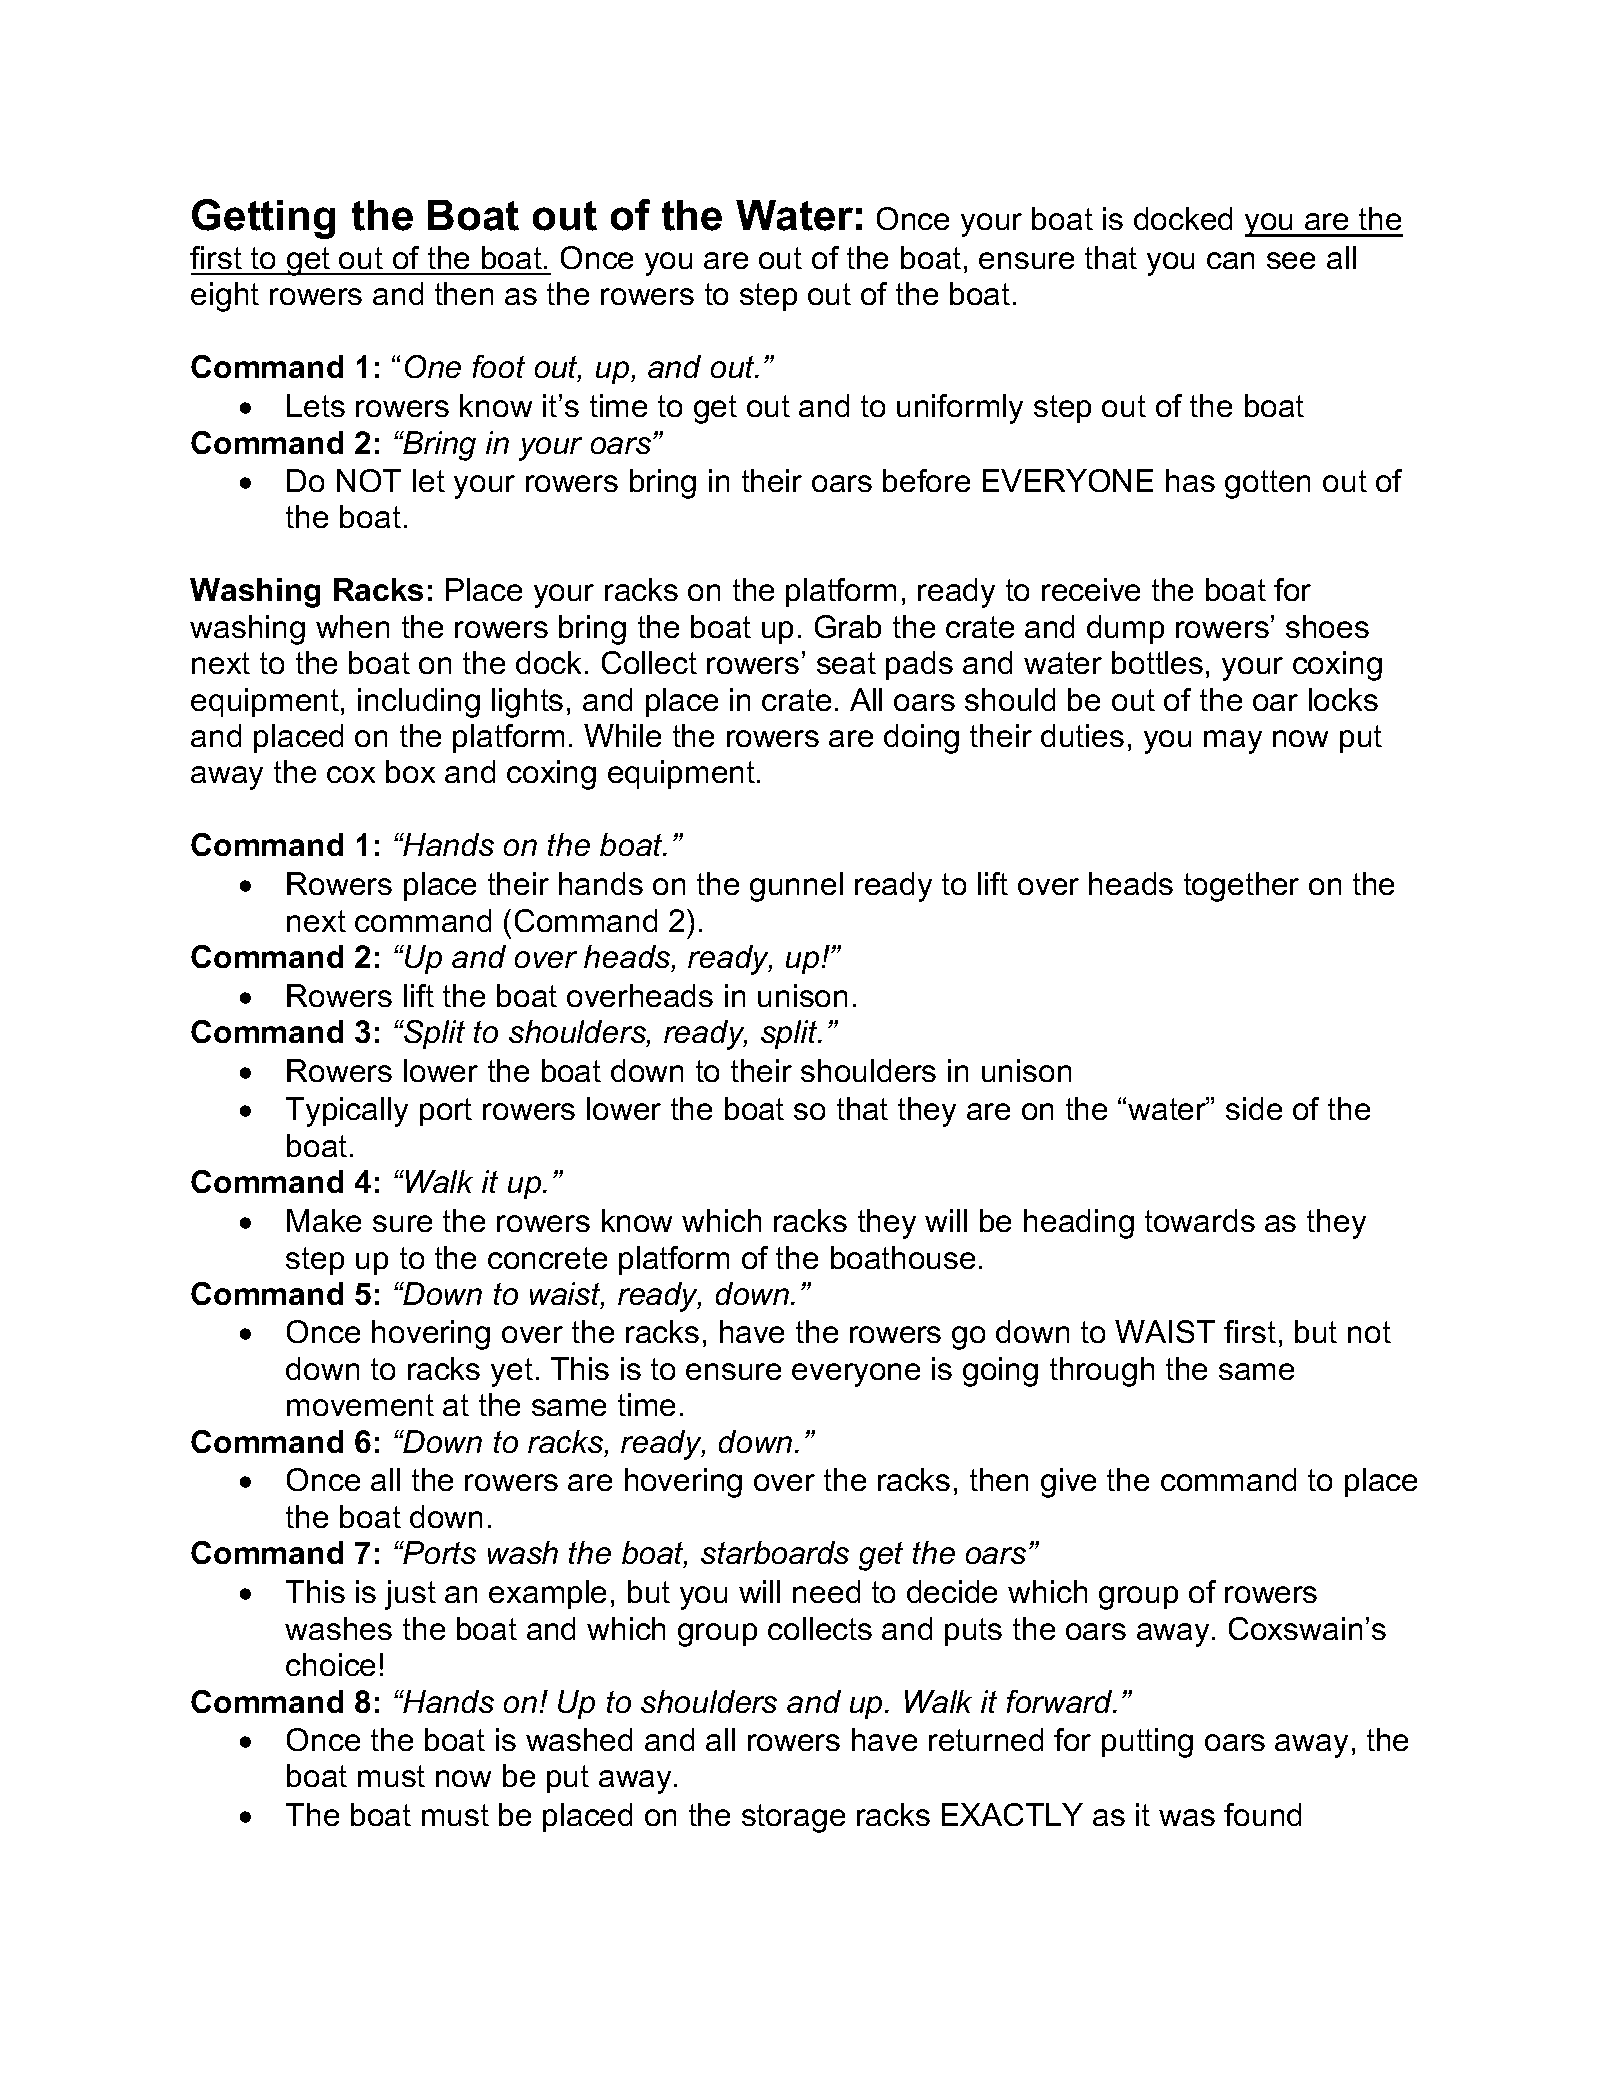 This screenshot has height=2093, width=1617. I want to click on putting, so click(1147, 1743).
